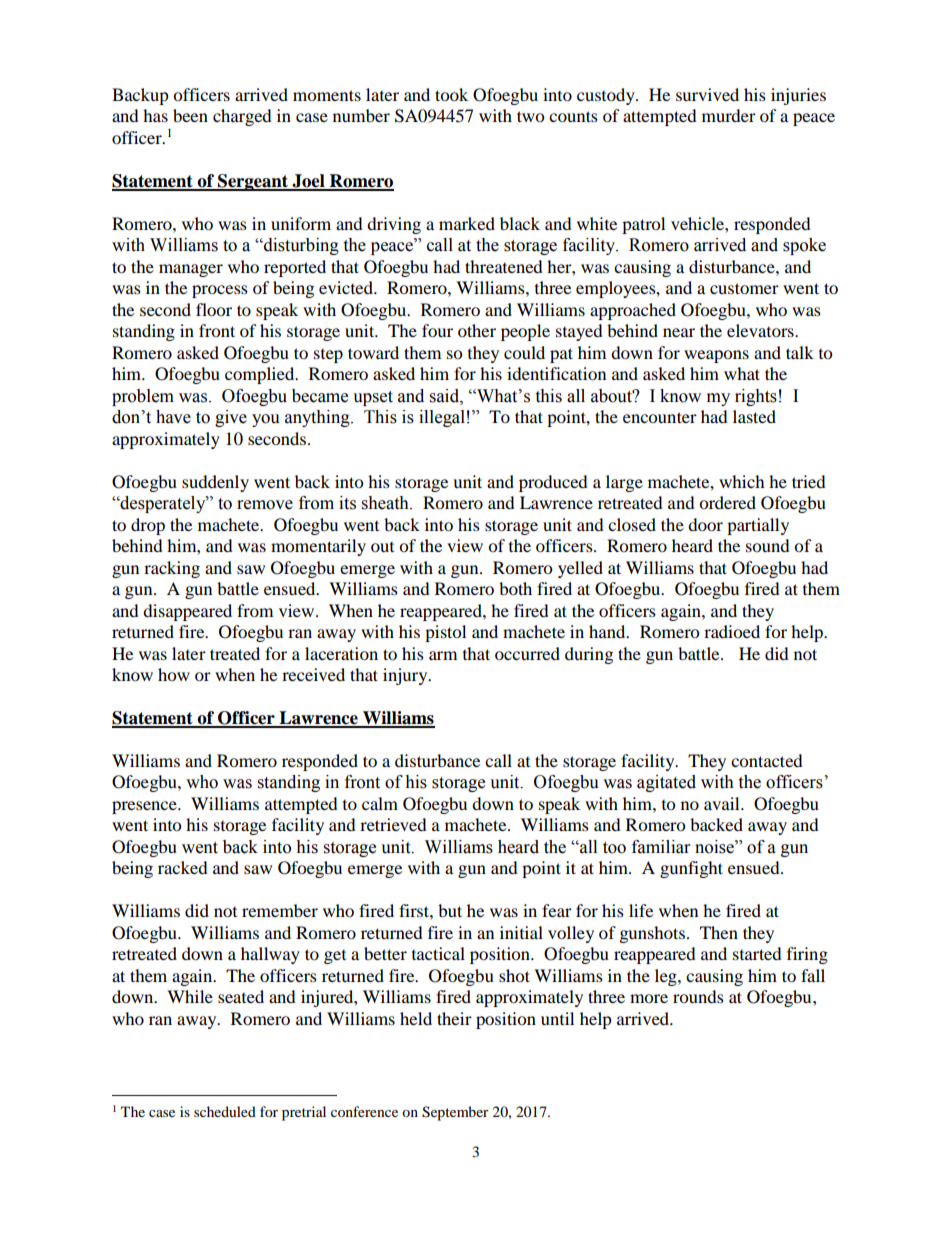 The height and width of the image is (1233, 952). Describe the element at coordinates (716, 356) in the image. I see `weapons` at that location.
